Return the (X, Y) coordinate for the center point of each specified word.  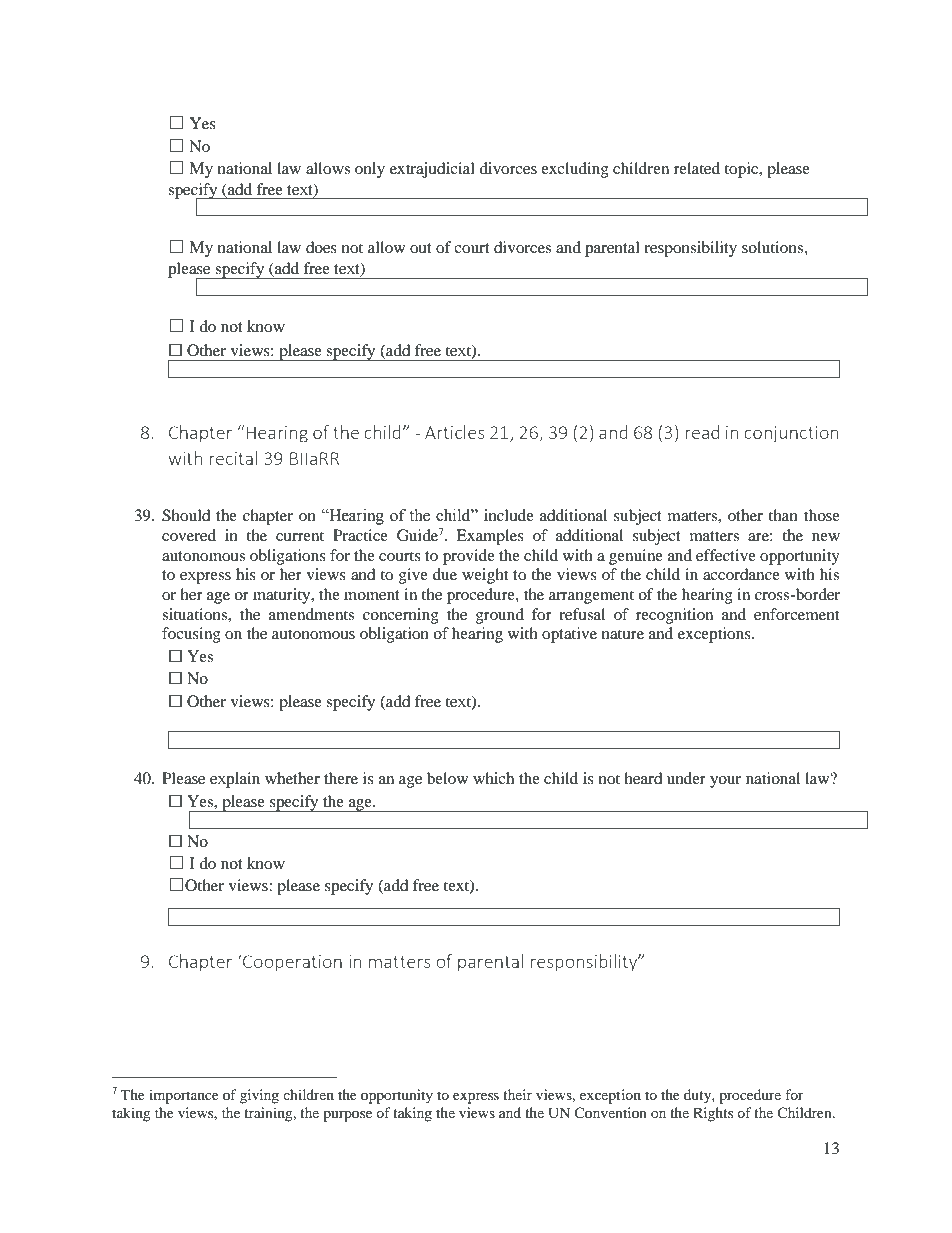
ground (500, 616)
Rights (713, 1114)
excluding (575, 170)
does (321, 247)
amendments (311, 614)
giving (259, 1096)
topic (742, 170)
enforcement (796, 614)
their (517, 1094)
